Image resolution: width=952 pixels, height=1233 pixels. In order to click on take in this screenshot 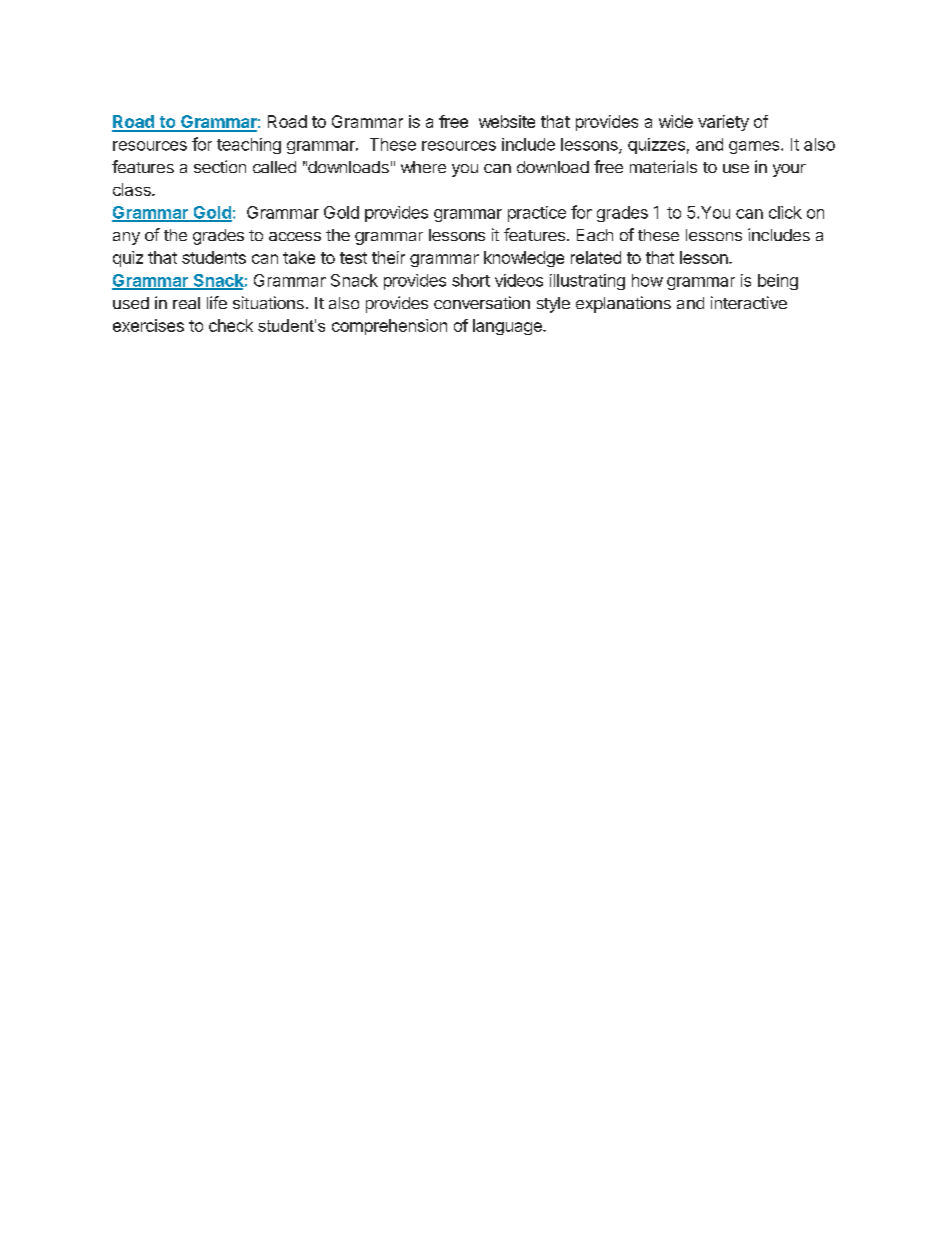, I will do `click(299, 257)`.
